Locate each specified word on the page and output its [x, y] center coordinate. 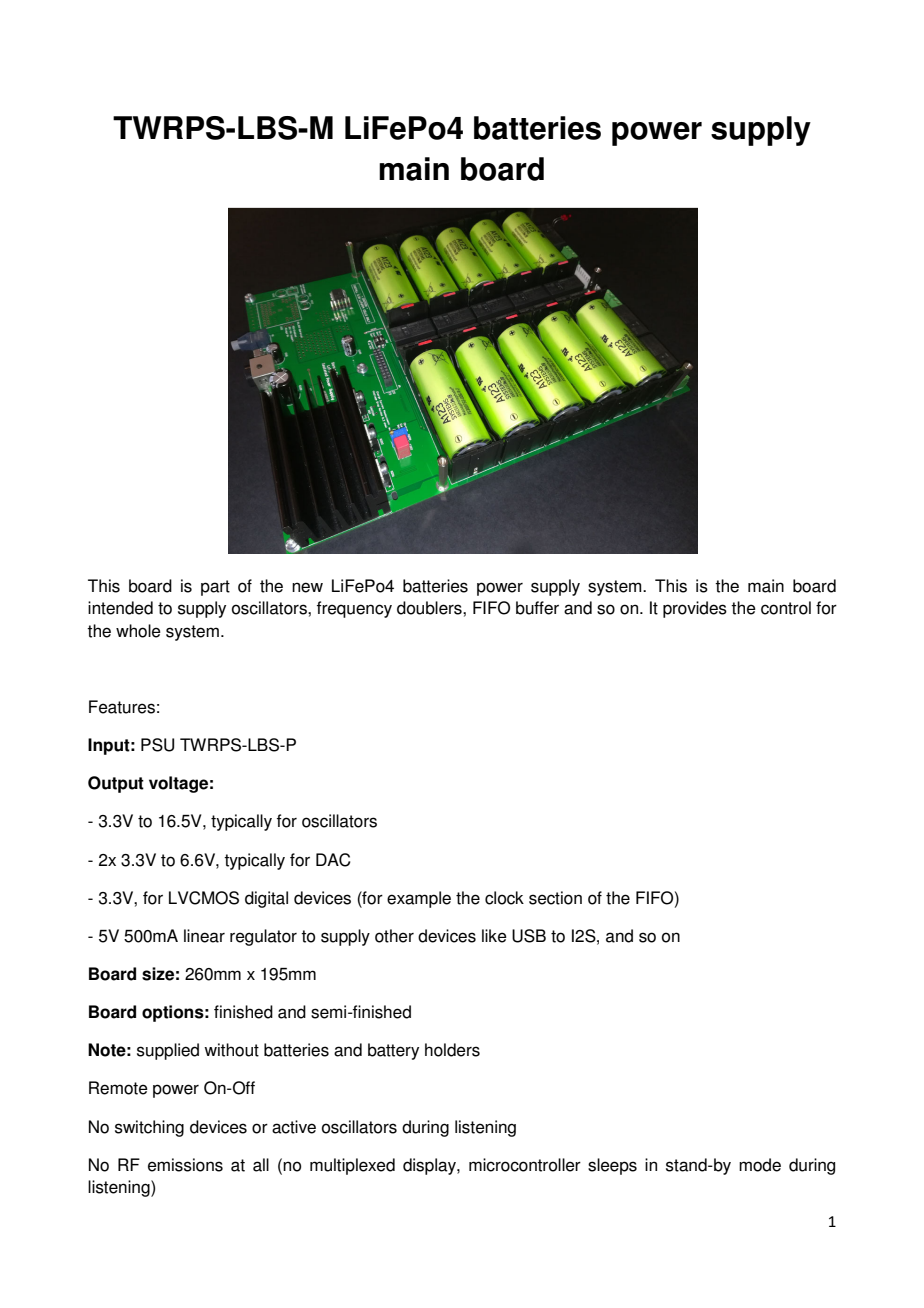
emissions [185, 1165]
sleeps [612, 1166]
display [430, 1166]
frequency [354, 609]
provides [695, 609]
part [215, 588]
